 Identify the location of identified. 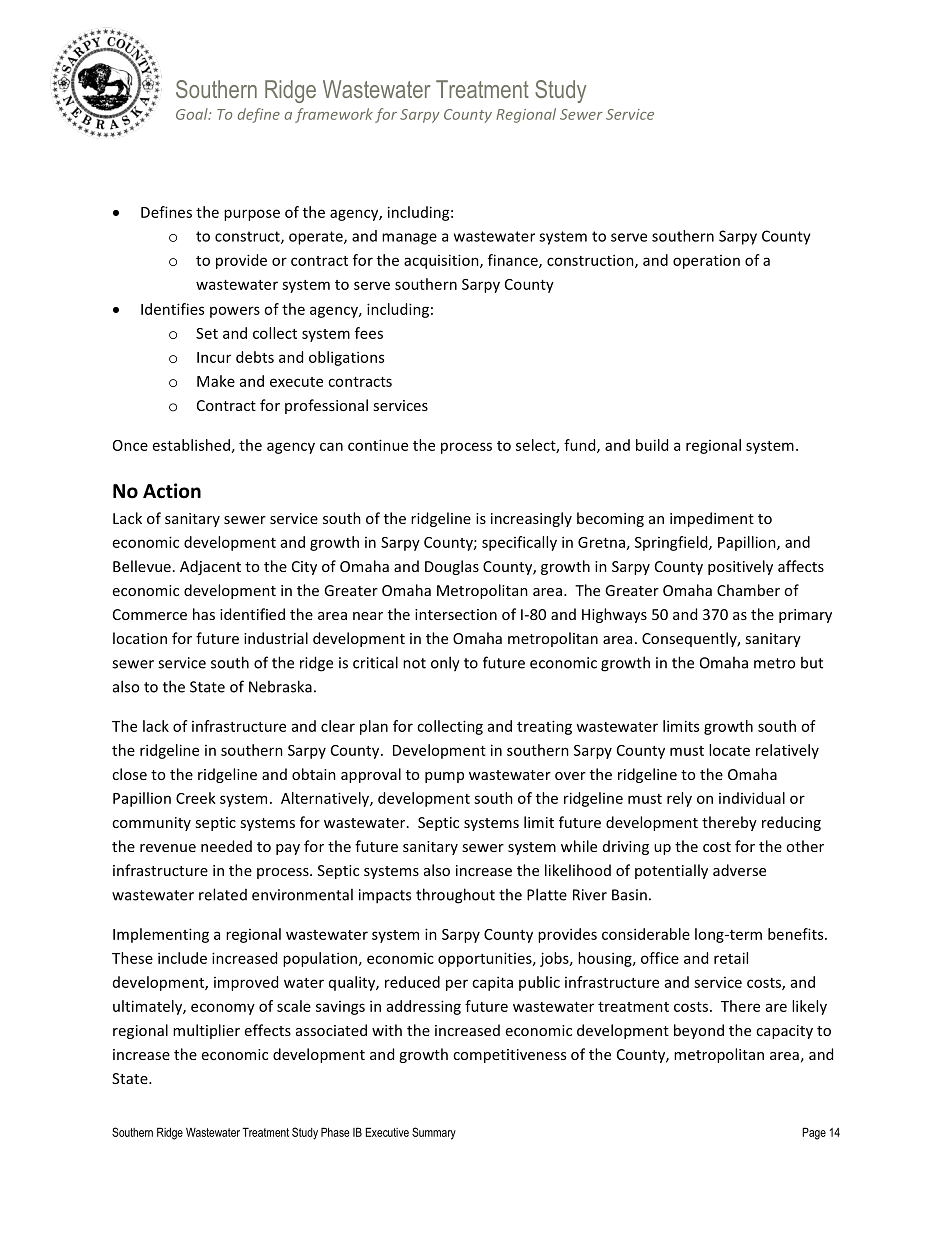
(252, 614).
